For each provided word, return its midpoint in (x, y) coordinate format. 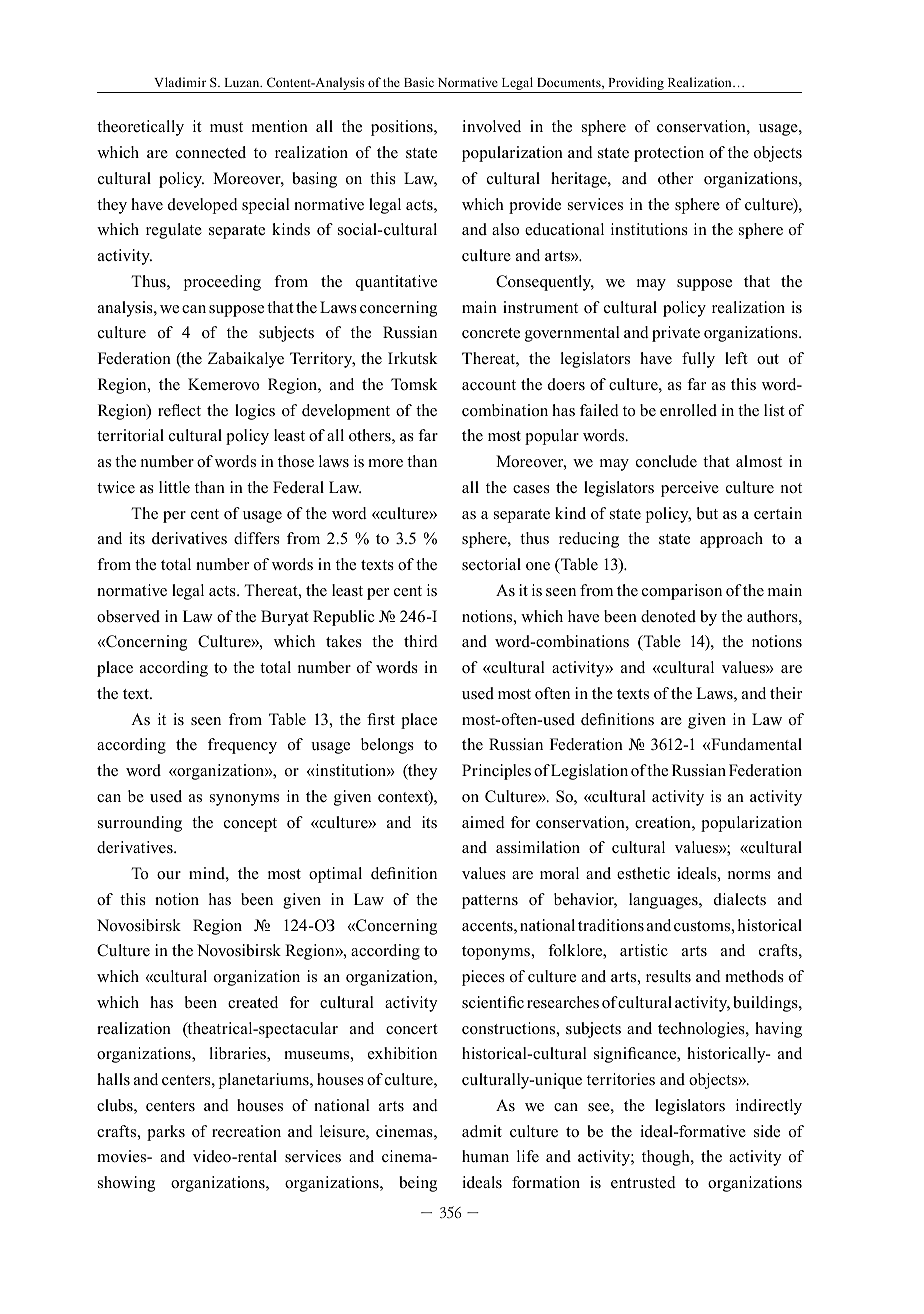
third (421, 641)
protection (669, 154)
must (226, 127)
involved (491, 126)
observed (128, 616)
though (667, 1158)
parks (166, 1133)
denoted (668, 616)
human (485, 1156)
